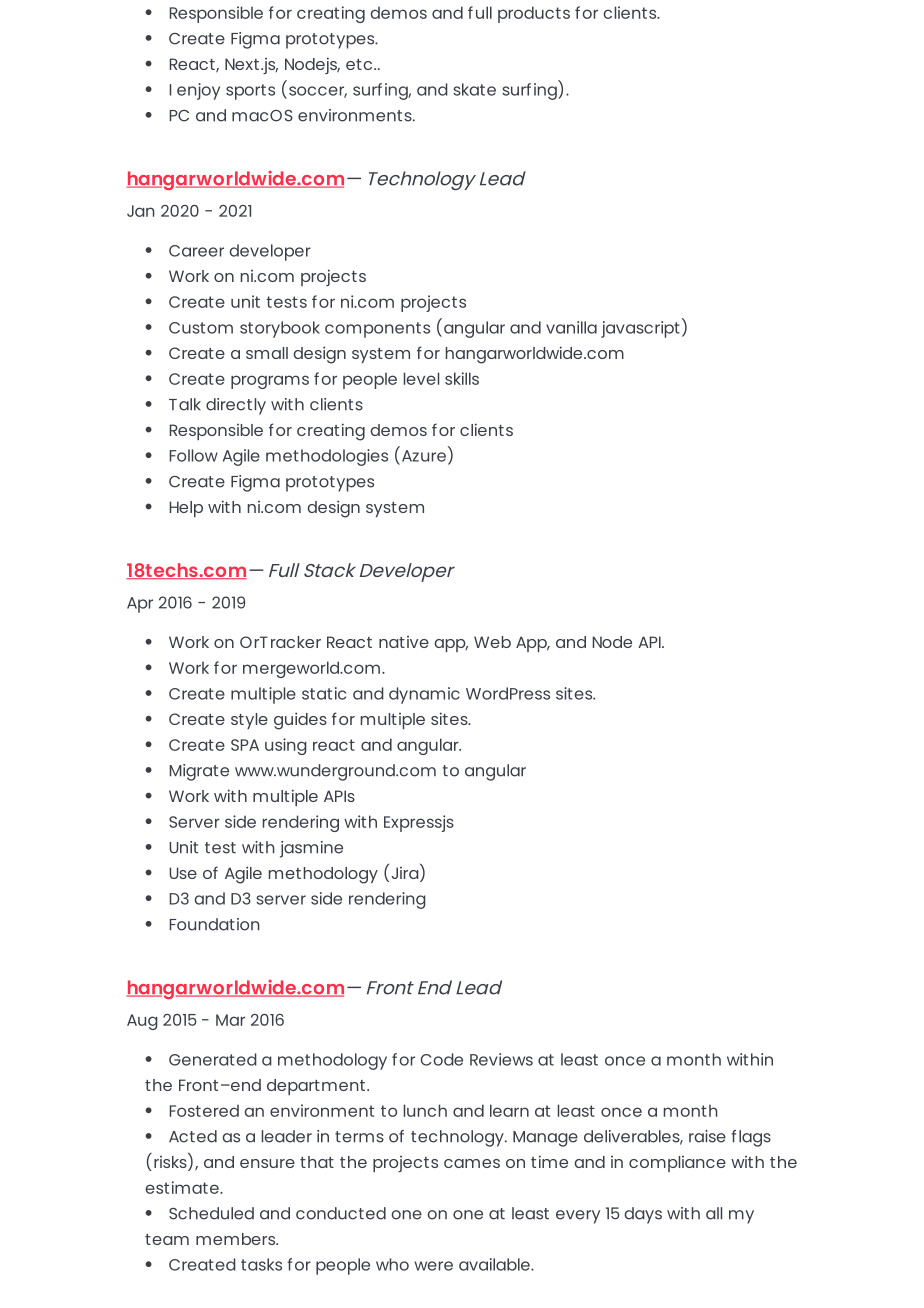 The height and width of the document is (1308, 924). What do you see at coordinates (230, 1020) in the document?
I see `Mar` at bounding box center [230, 1020].
